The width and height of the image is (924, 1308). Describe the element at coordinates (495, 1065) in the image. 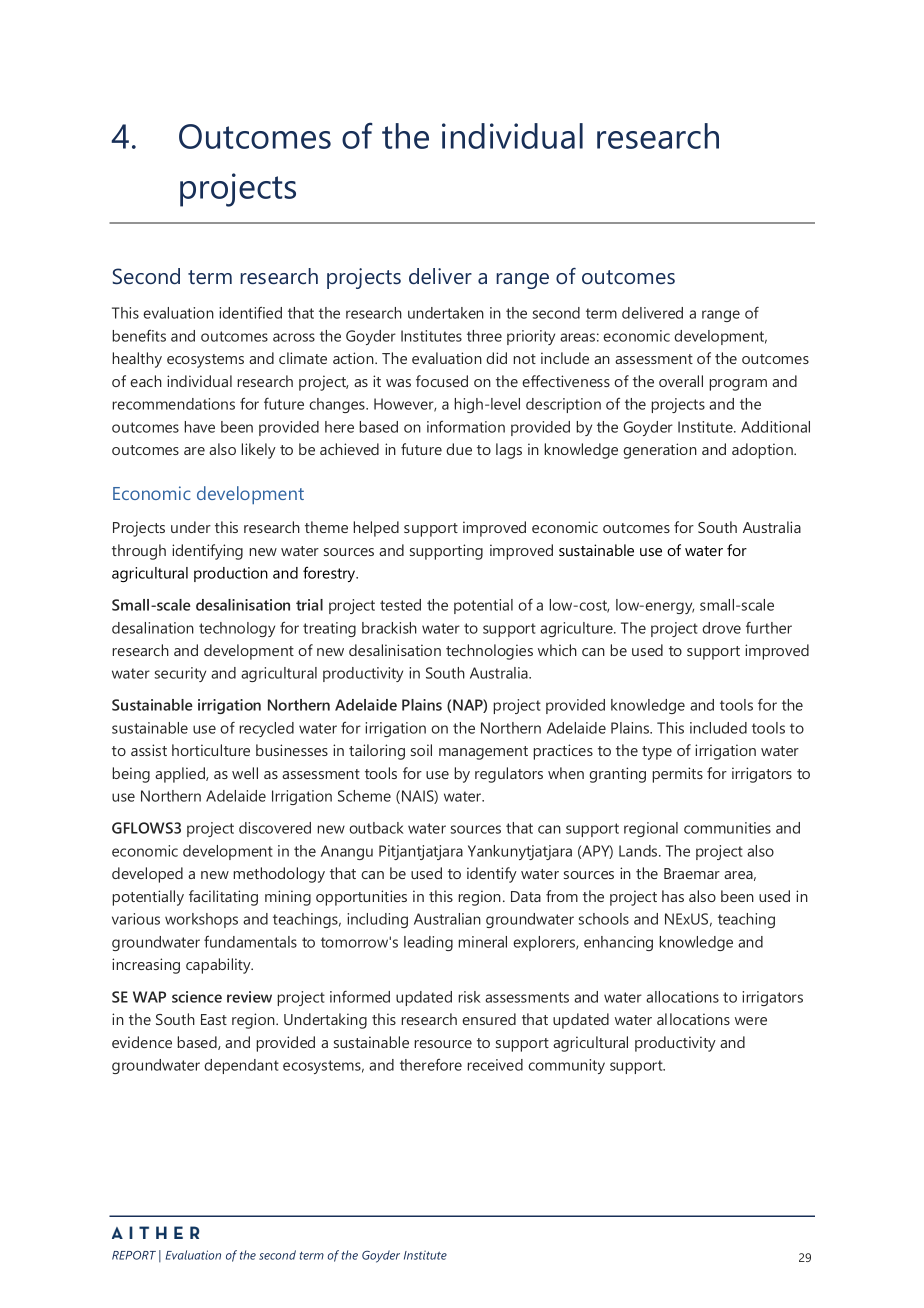

I see `received` at that location.
